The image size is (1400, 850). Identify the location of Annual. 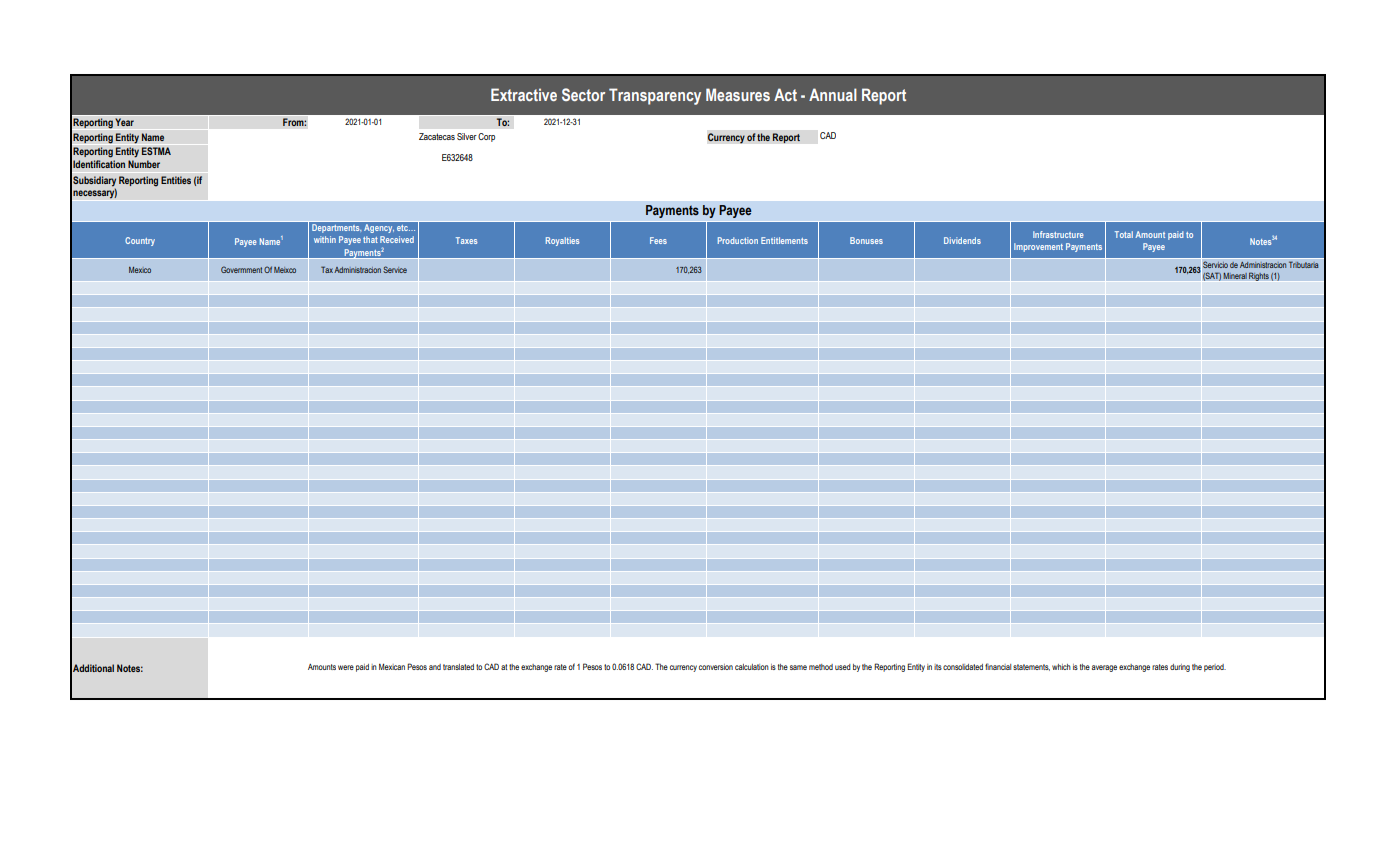
(833, 94).
